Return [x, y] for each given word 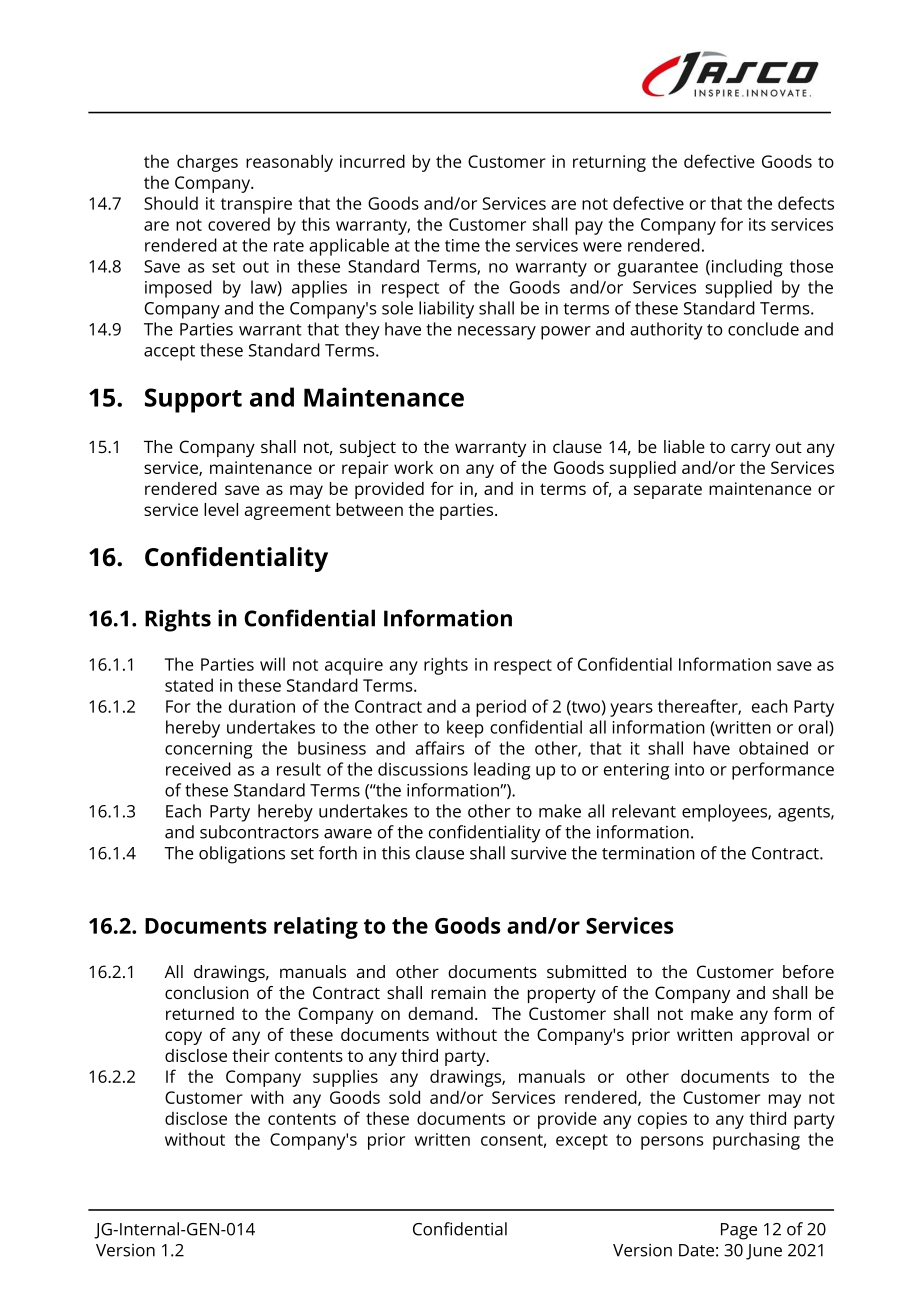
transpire [256, 205]
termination [648, 853]
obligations [242, 855]
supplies [345, 1078]
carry [751, 450]
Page [739, 1231]
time [462, 245]
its [757, 224]
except [582, 1142]
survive [538, 853]
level [221, 509]
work [413, 467]
